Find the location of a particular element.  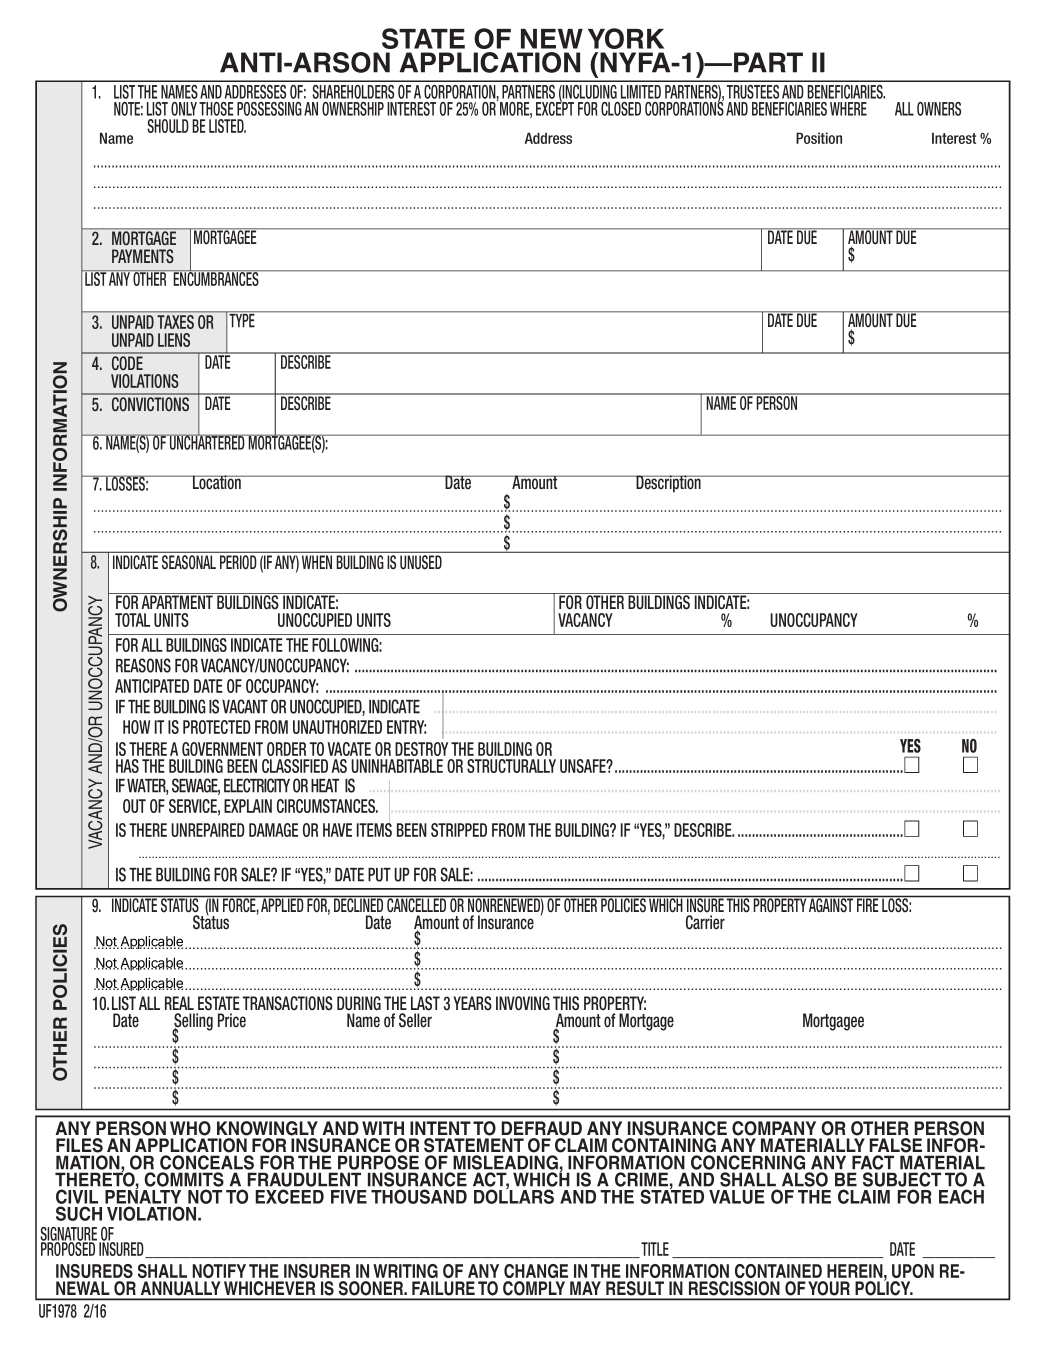

NOTIFY is located at coordinates (219, 1271).
